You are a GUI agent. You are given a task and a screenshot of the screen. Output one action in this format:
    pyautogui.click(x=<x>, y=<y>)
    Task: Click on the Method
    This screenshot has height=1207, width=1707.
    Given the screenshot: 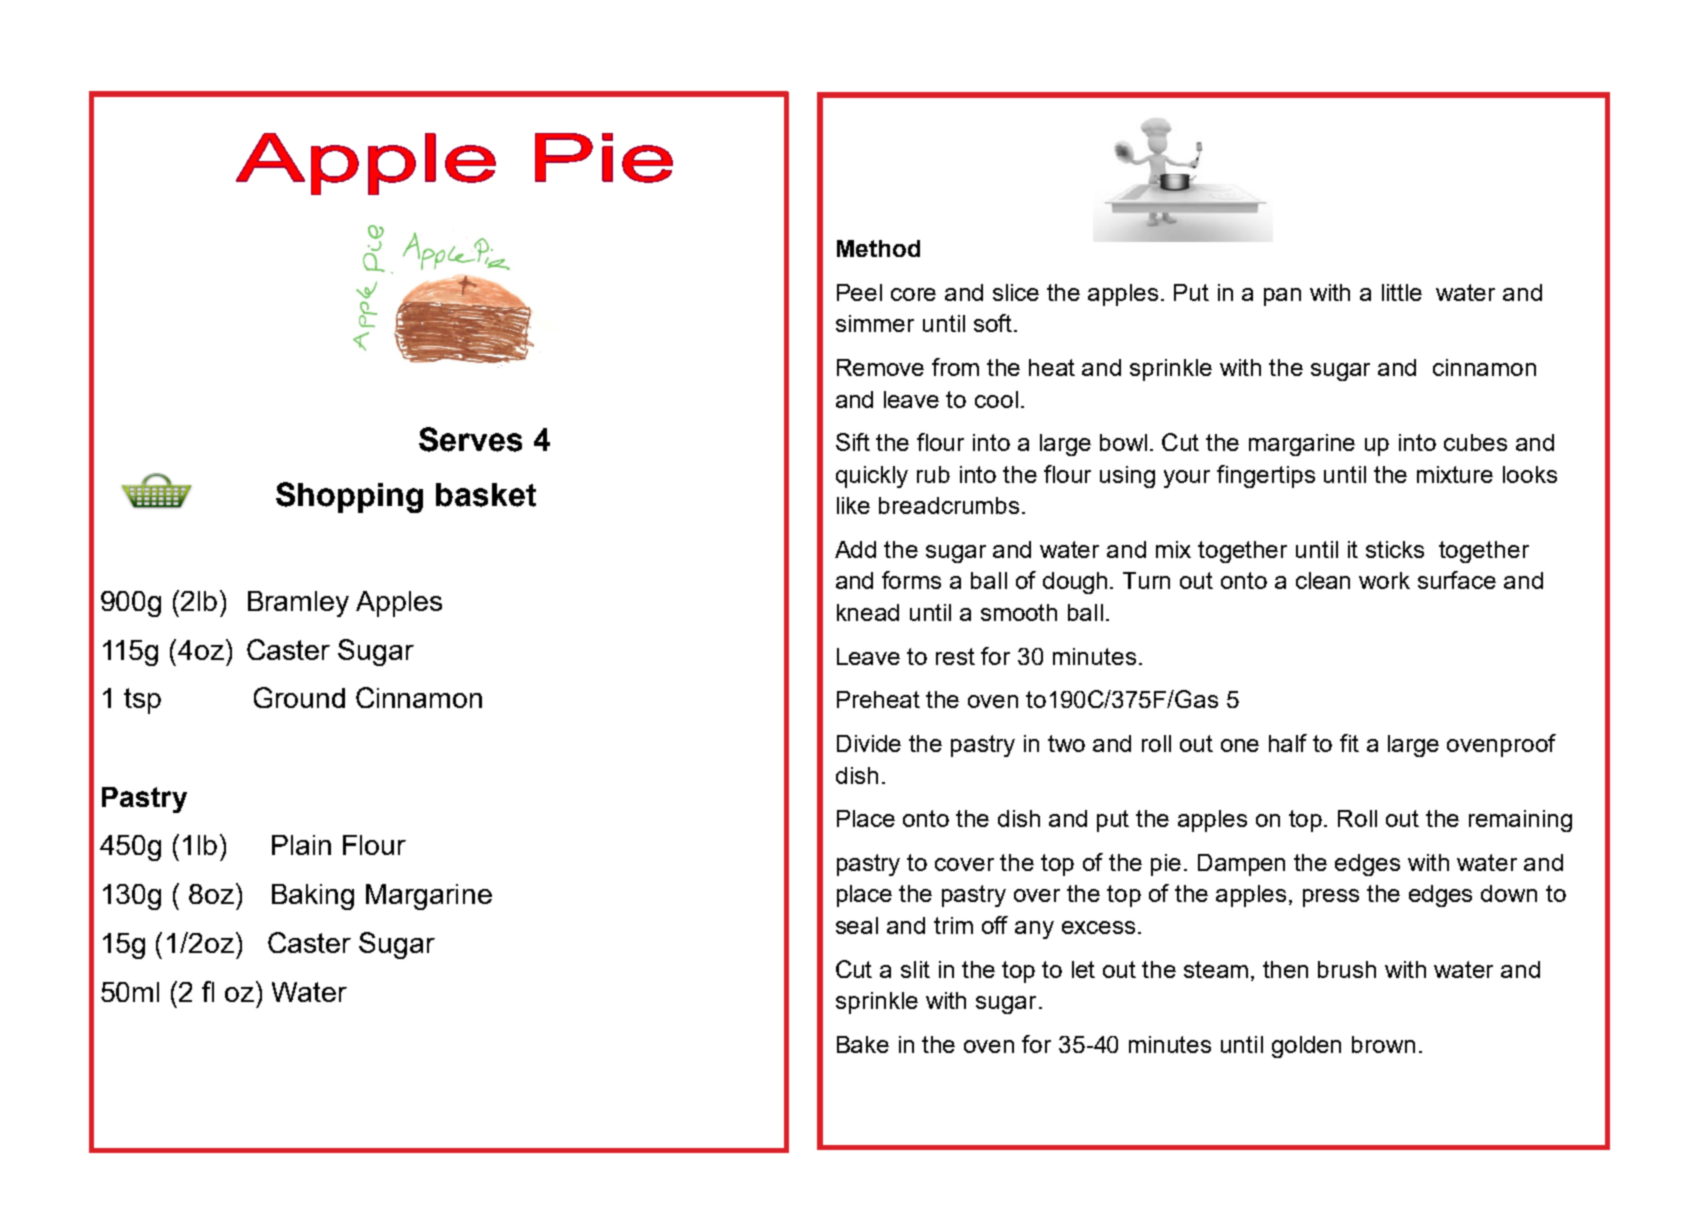 What is the action you would take?
    pyautogui.click(x=878, y=248)
